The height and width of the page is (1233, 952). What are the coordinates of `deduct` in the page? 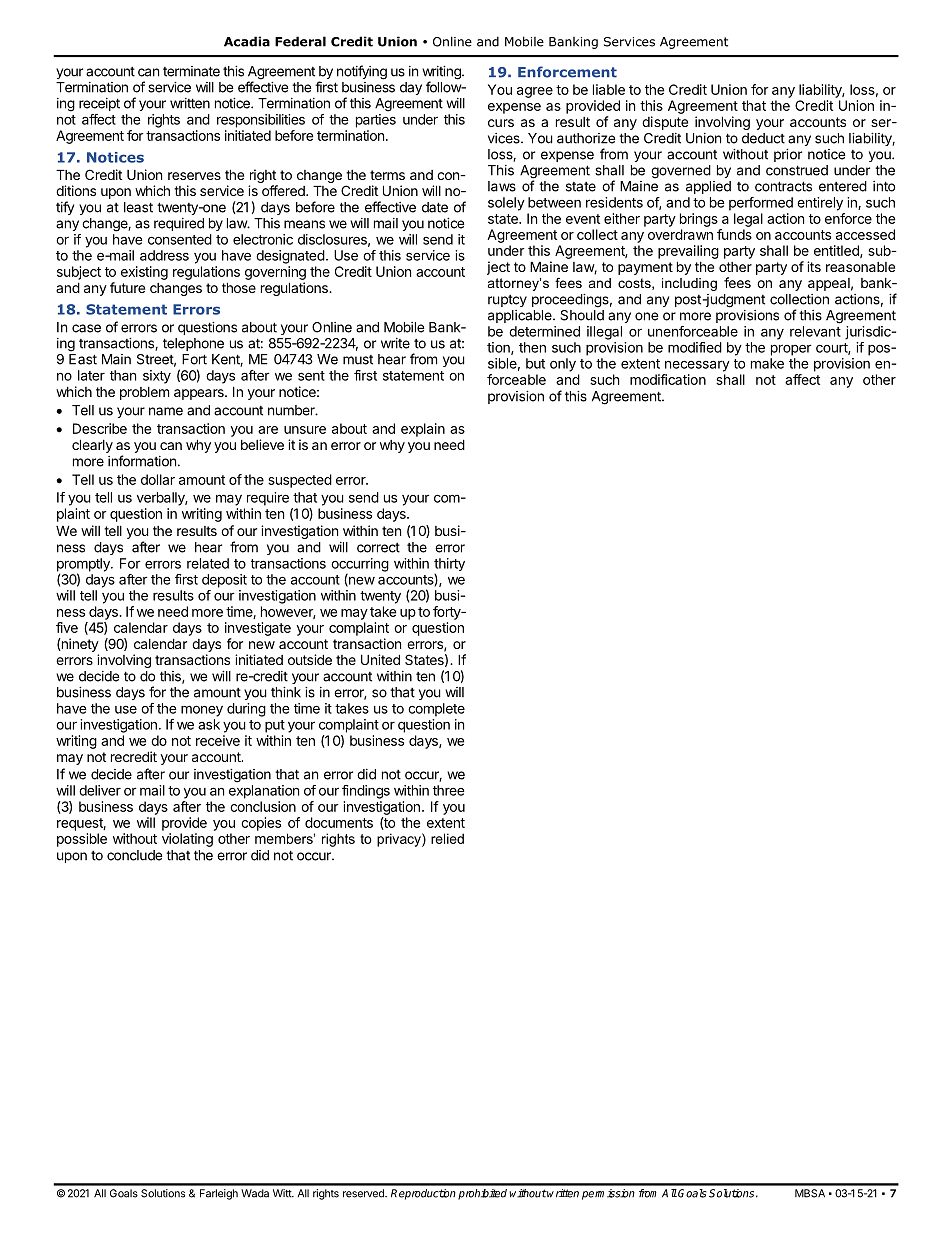 It's located at (763, 138).
